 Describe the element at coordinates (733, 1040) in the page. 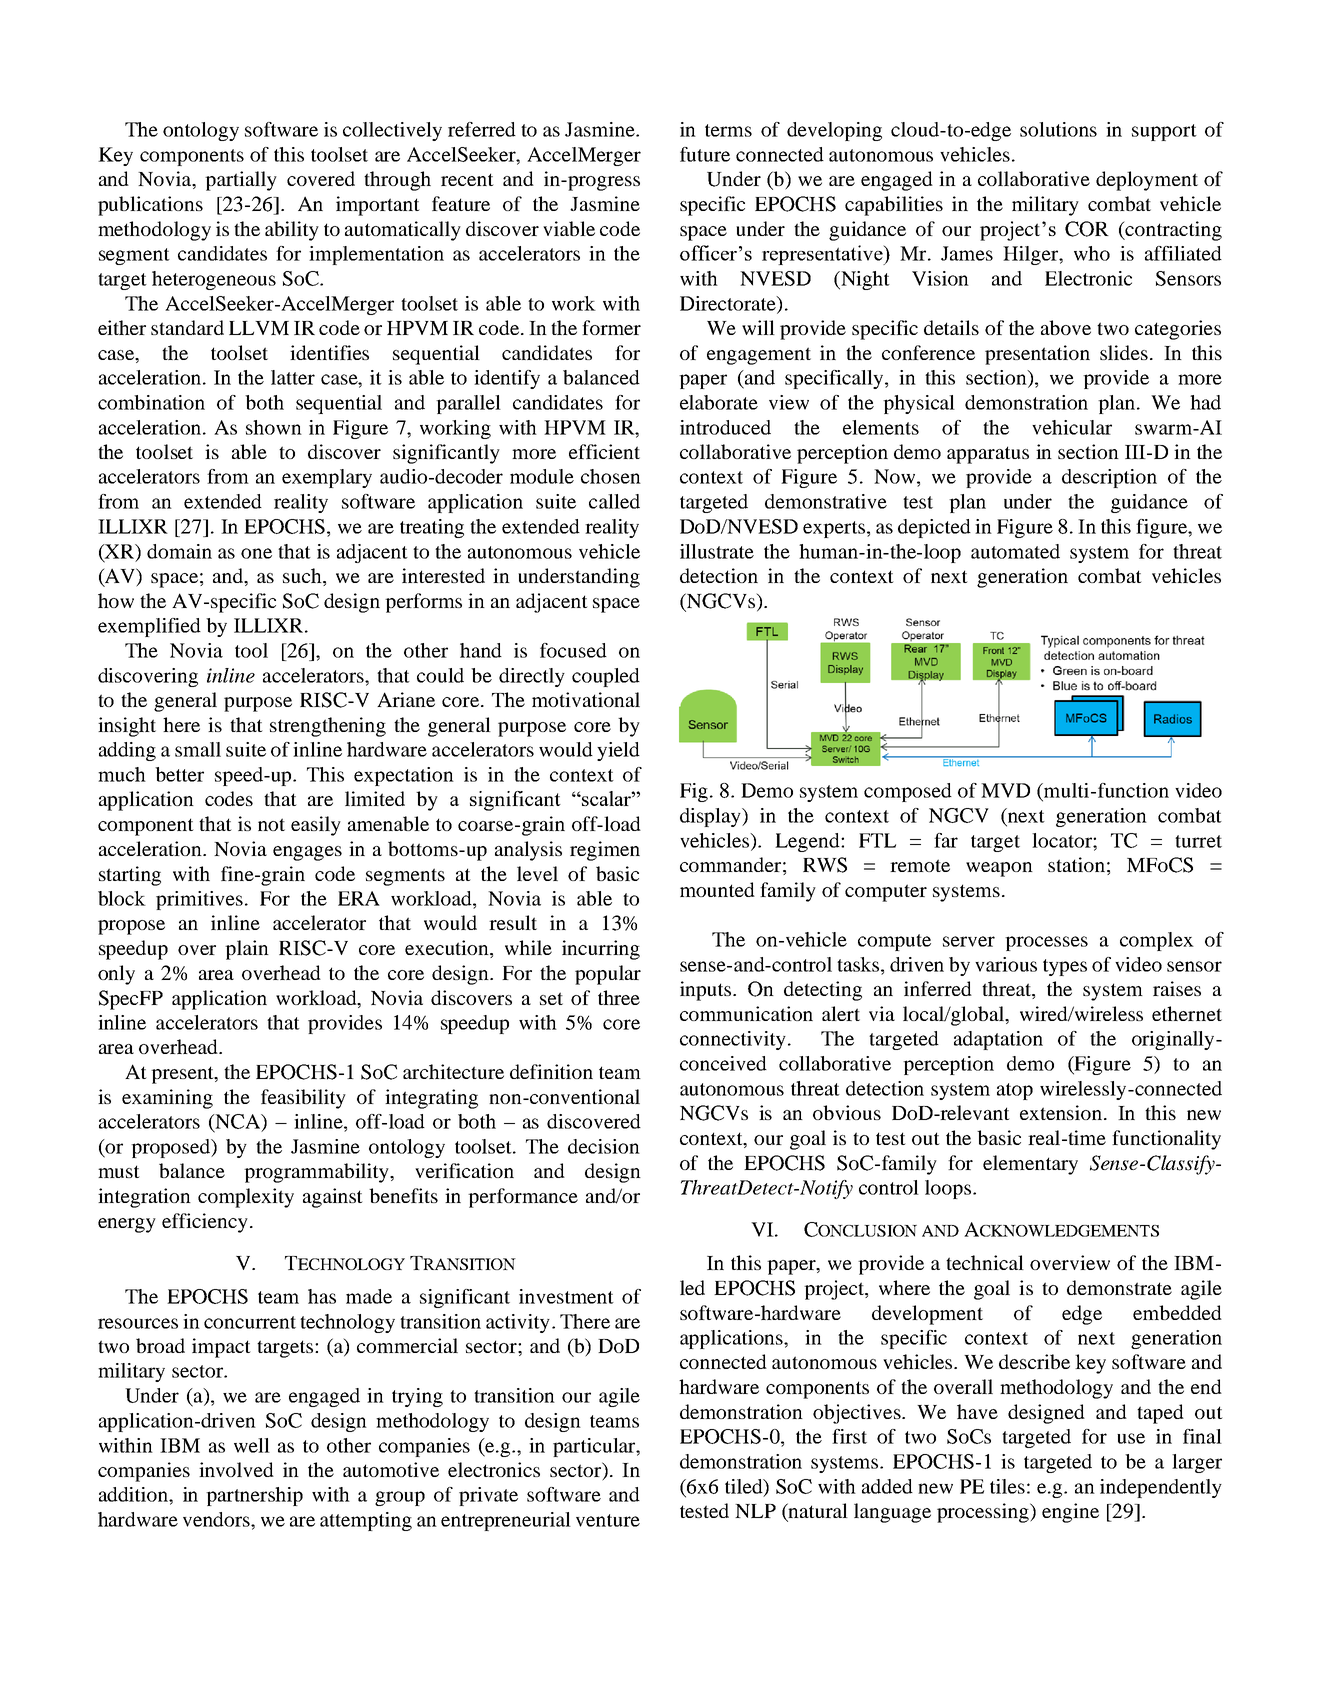

I see `connectivity` at that location.
